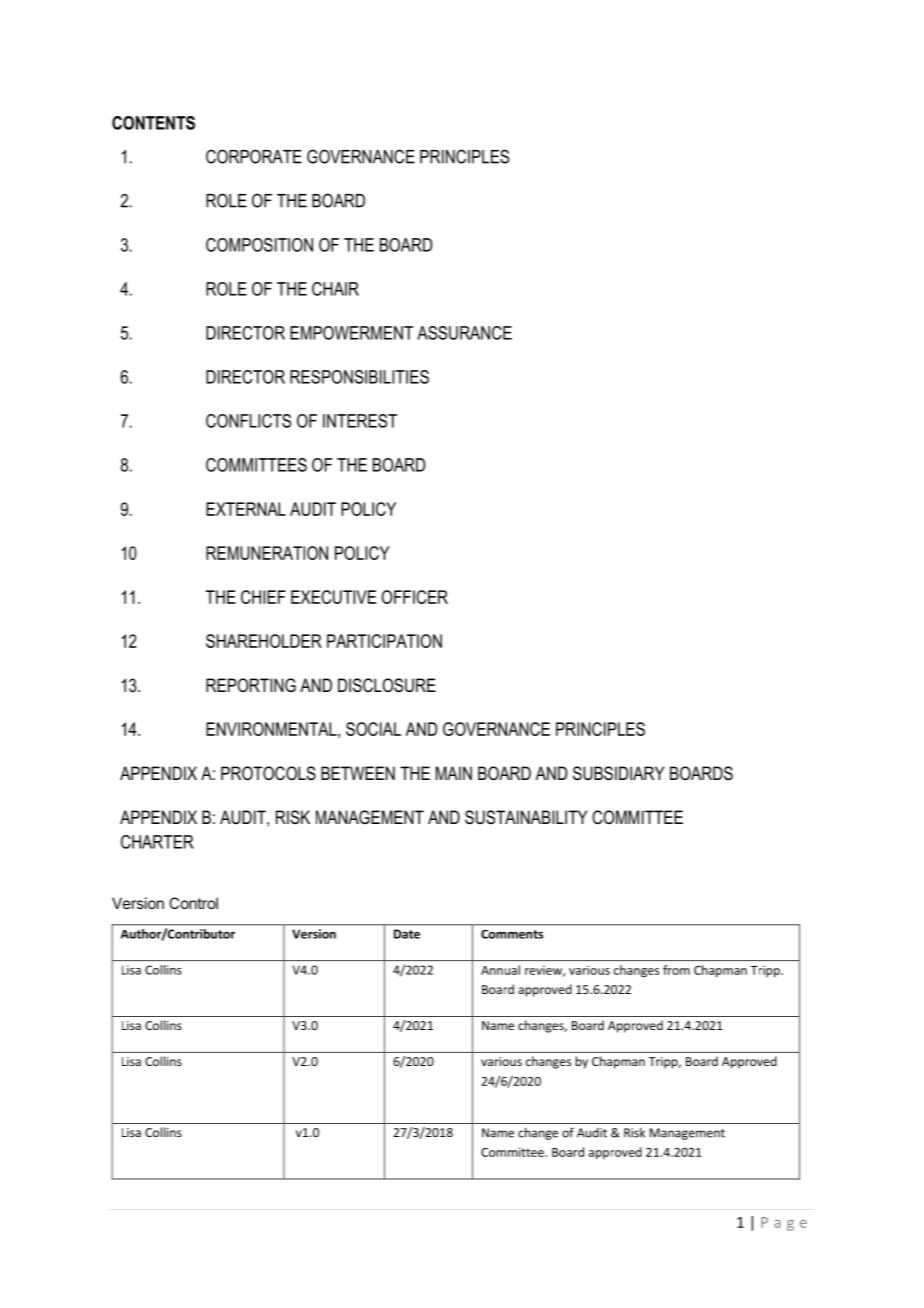 Image resolution: width=924 pixels, height=1308 pixels. I want to click on CHAIR, so click(335, 289).
